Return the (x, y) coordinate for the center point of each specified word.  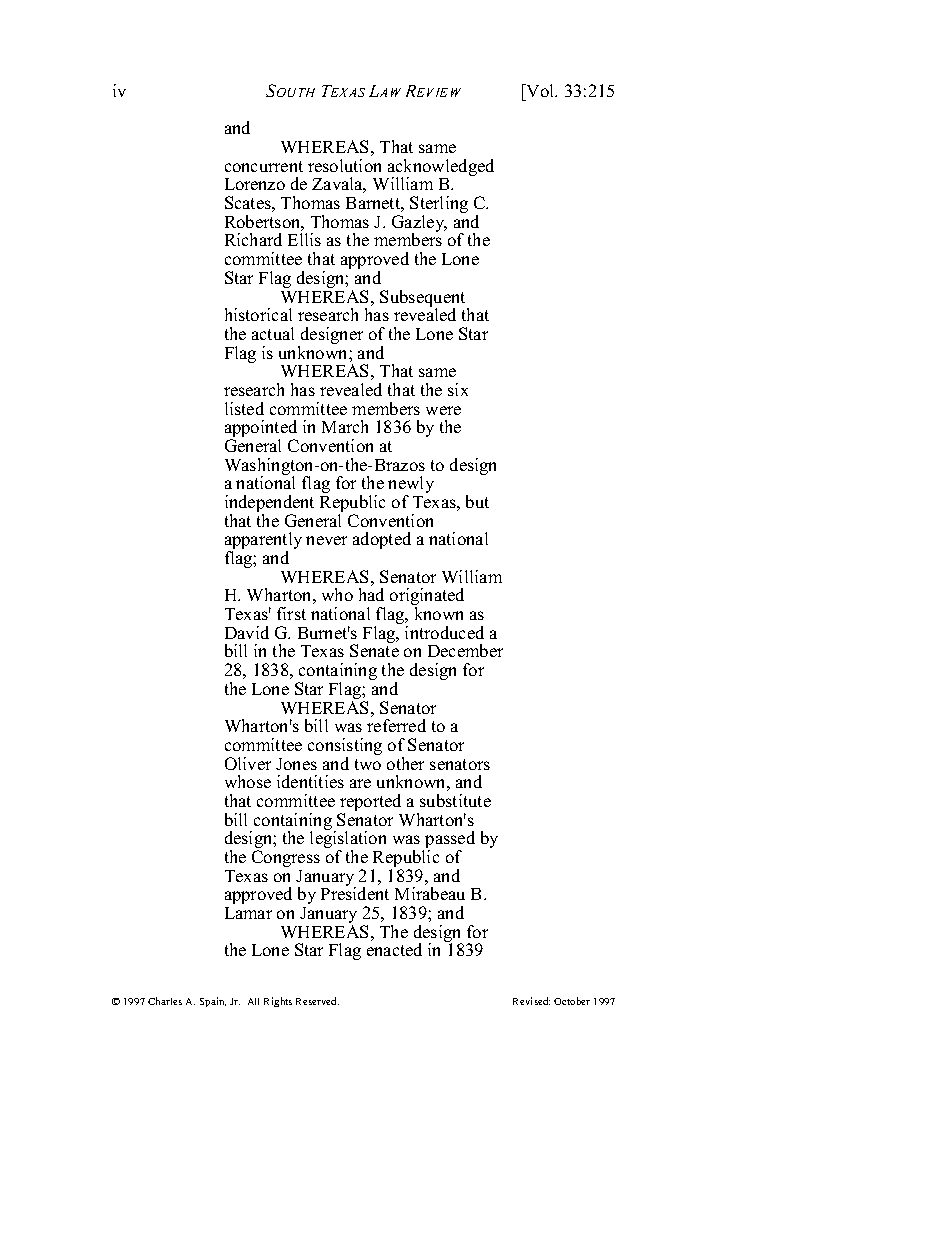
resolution (344, 165)
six (458, 389)
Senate (374, 650)
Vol (541, 90)
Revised (531, 1001)
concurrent (264, 166)
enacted (394, 949)
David (247, 632)
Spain (213, 1002)
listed (244, 408)
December (465, 650)
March (345, 426)
